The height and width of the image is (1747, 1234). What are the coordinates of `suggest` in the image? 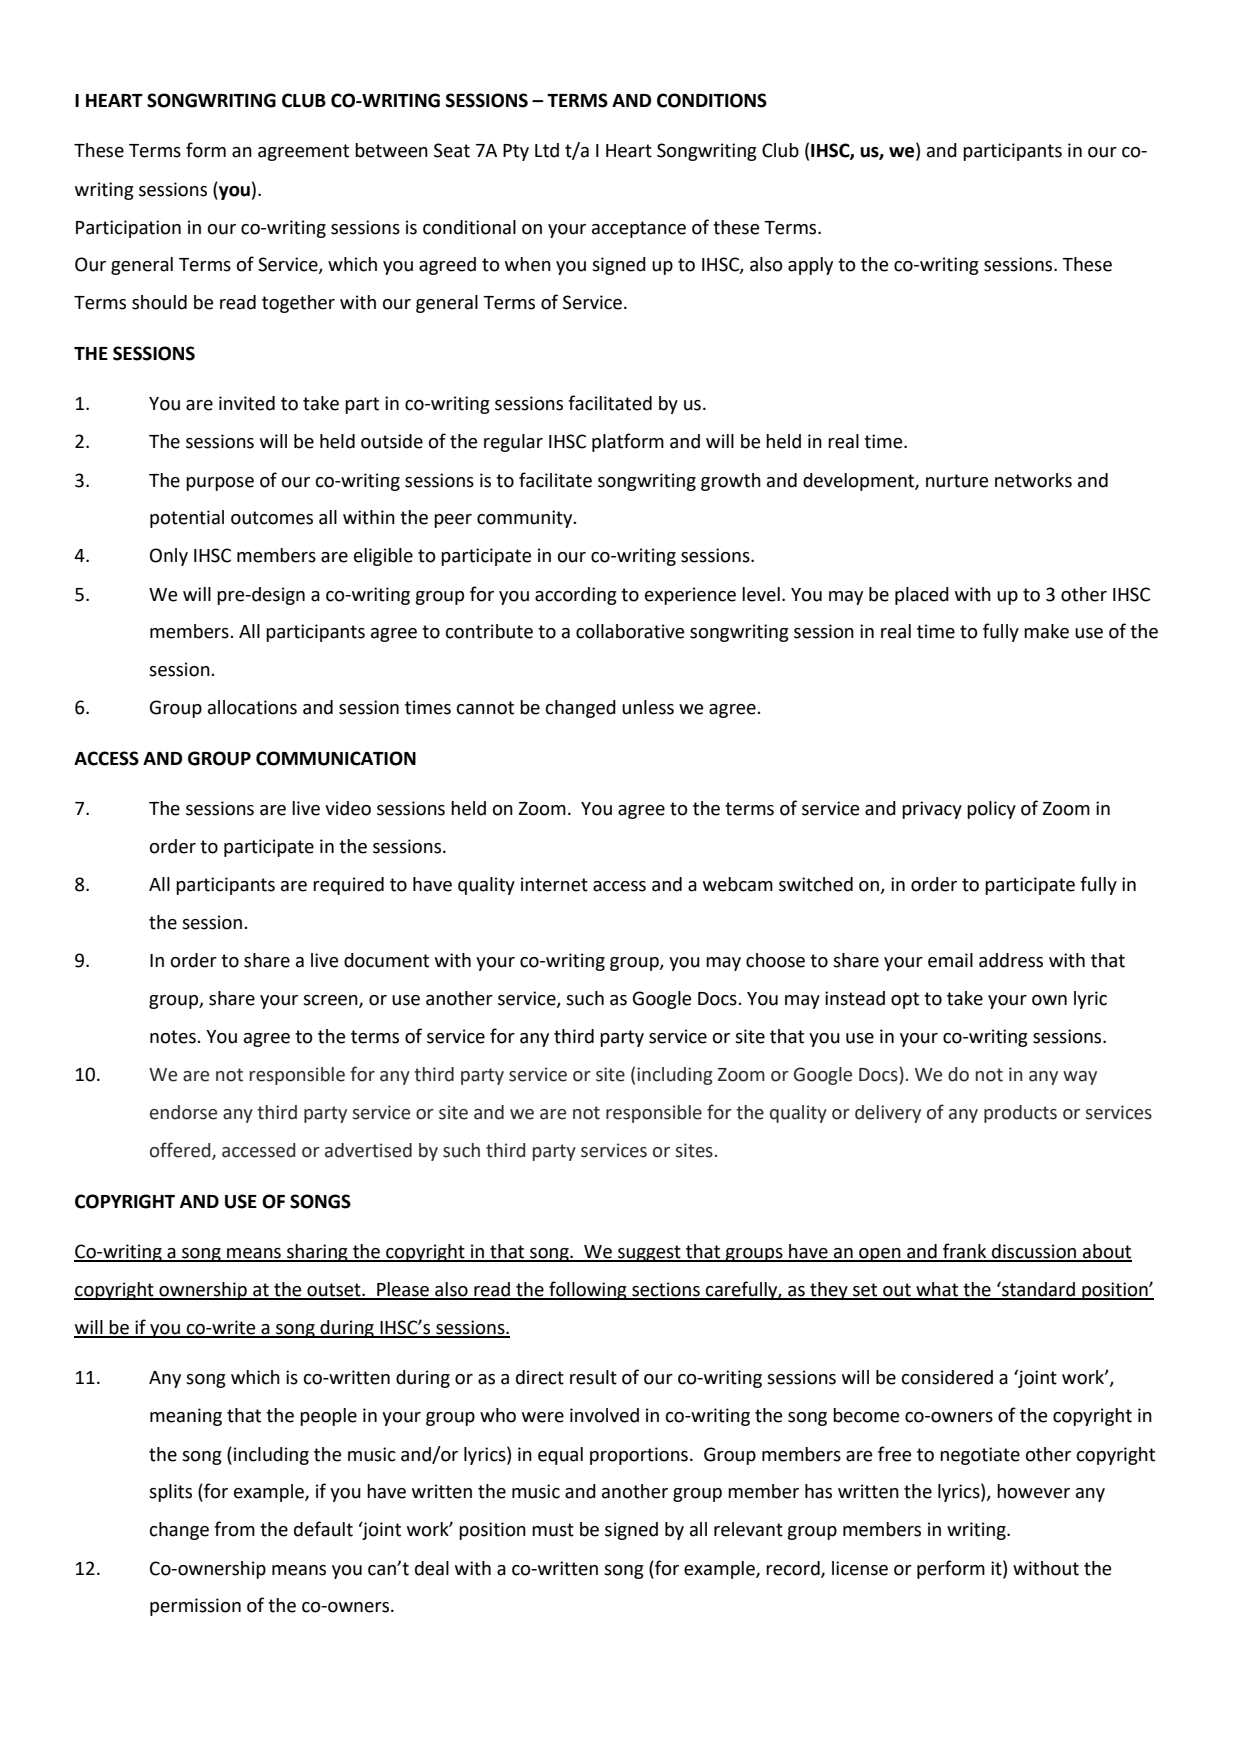 It's located at (649, 1253).
